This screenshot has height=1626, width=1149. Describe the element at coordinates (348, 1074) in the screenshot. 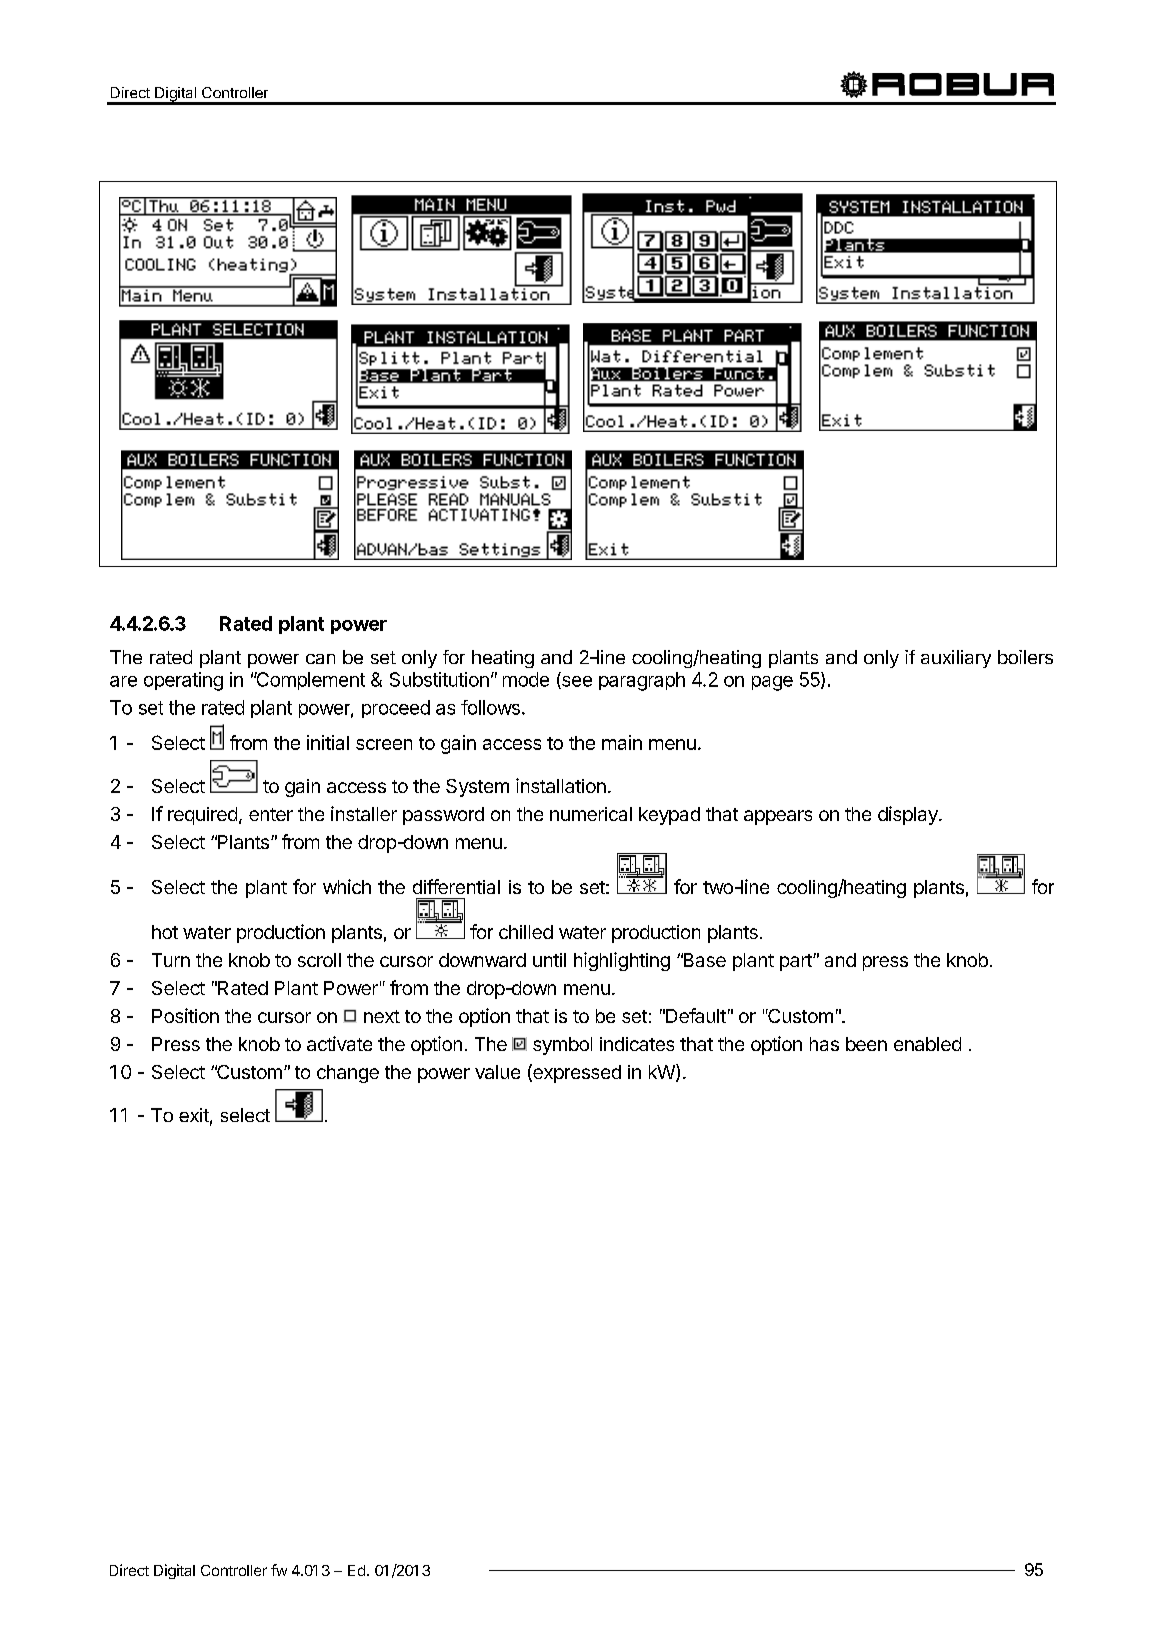

I see `change` at that location.
